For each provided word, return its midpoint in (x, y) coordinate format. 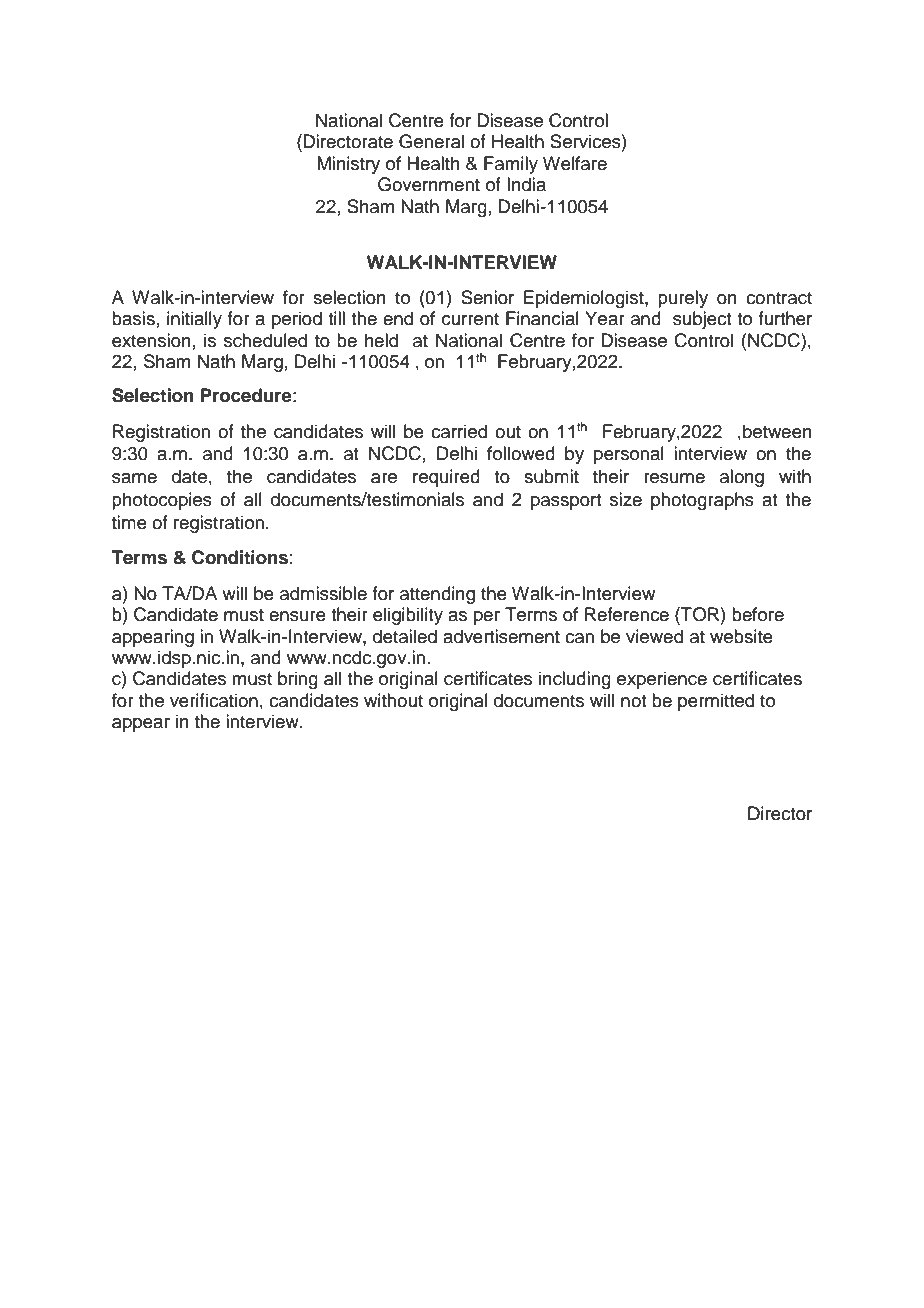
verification (214, 700)
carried (459, 431)
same (134, 478)
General (431, 141)
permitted (716, 702)
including (575, 680)
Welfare (575, 163)
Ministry (348, 165)
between (777, 431)
